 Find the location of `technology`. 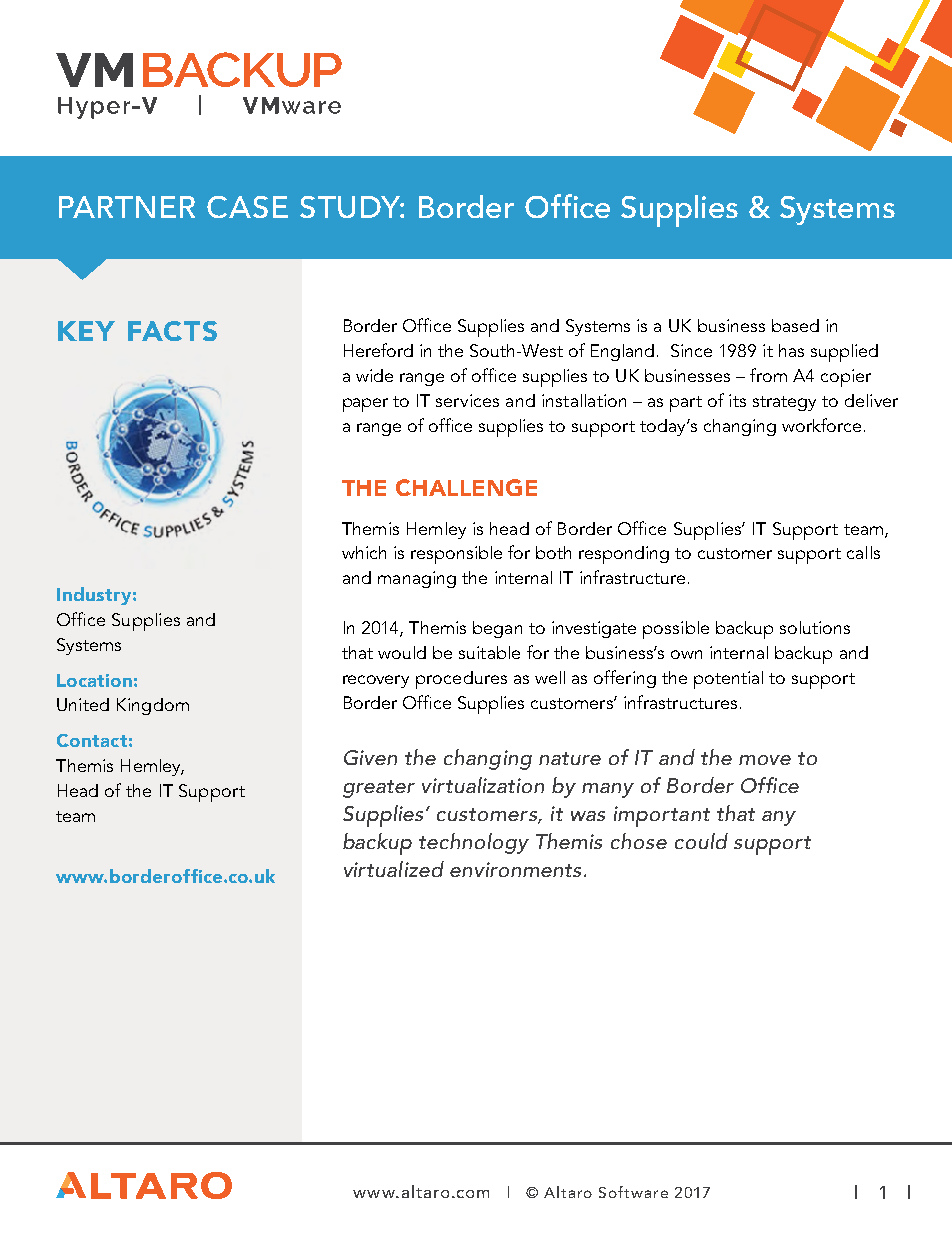

technology is located at coordinates (474, 843).
